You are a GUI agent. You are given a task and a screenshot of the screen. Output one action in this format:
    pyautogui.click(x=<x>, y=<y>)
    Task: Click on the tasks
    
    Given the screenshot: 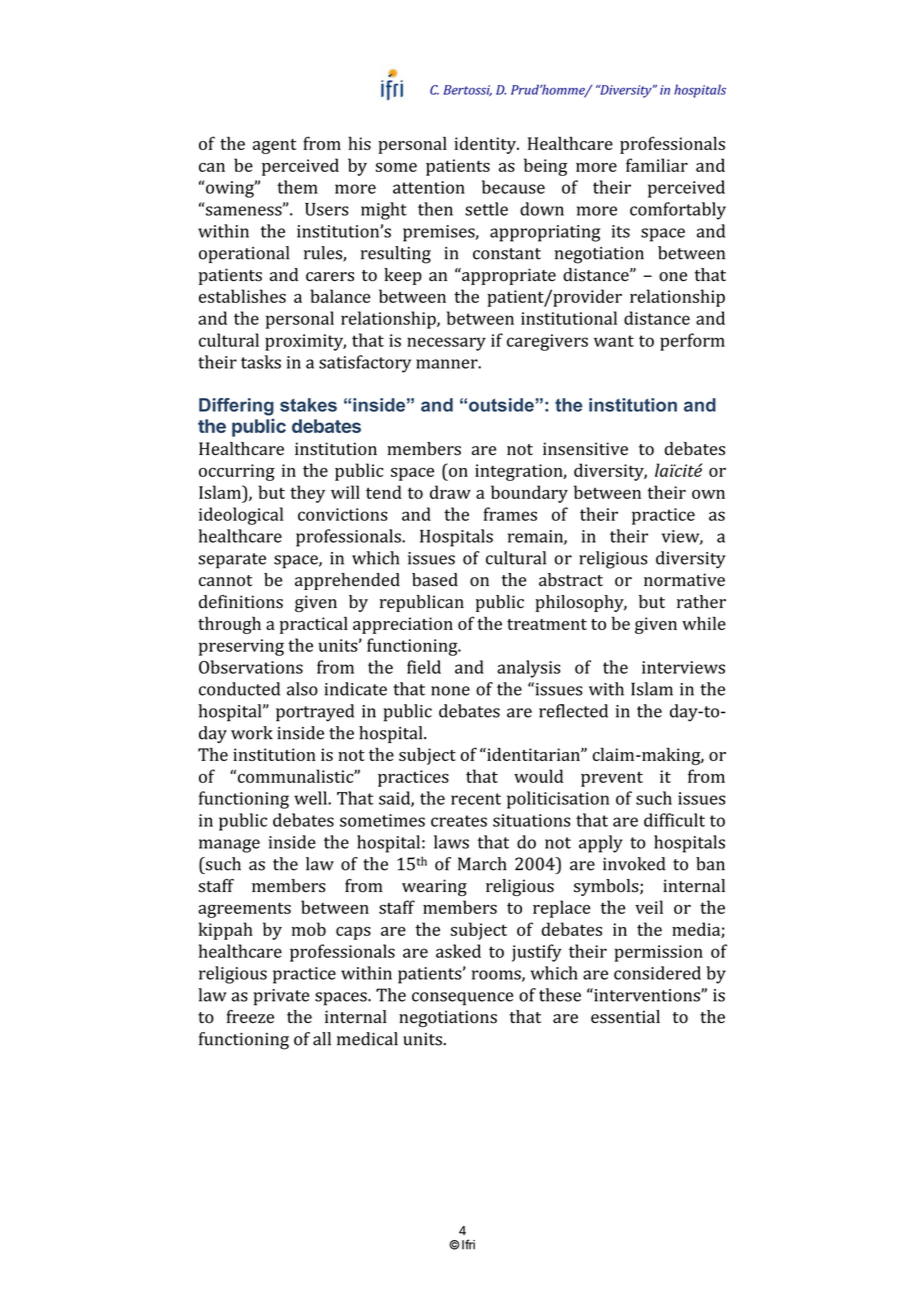 What is the action you would take?
    pyautogui.click(x=261, y=362)
